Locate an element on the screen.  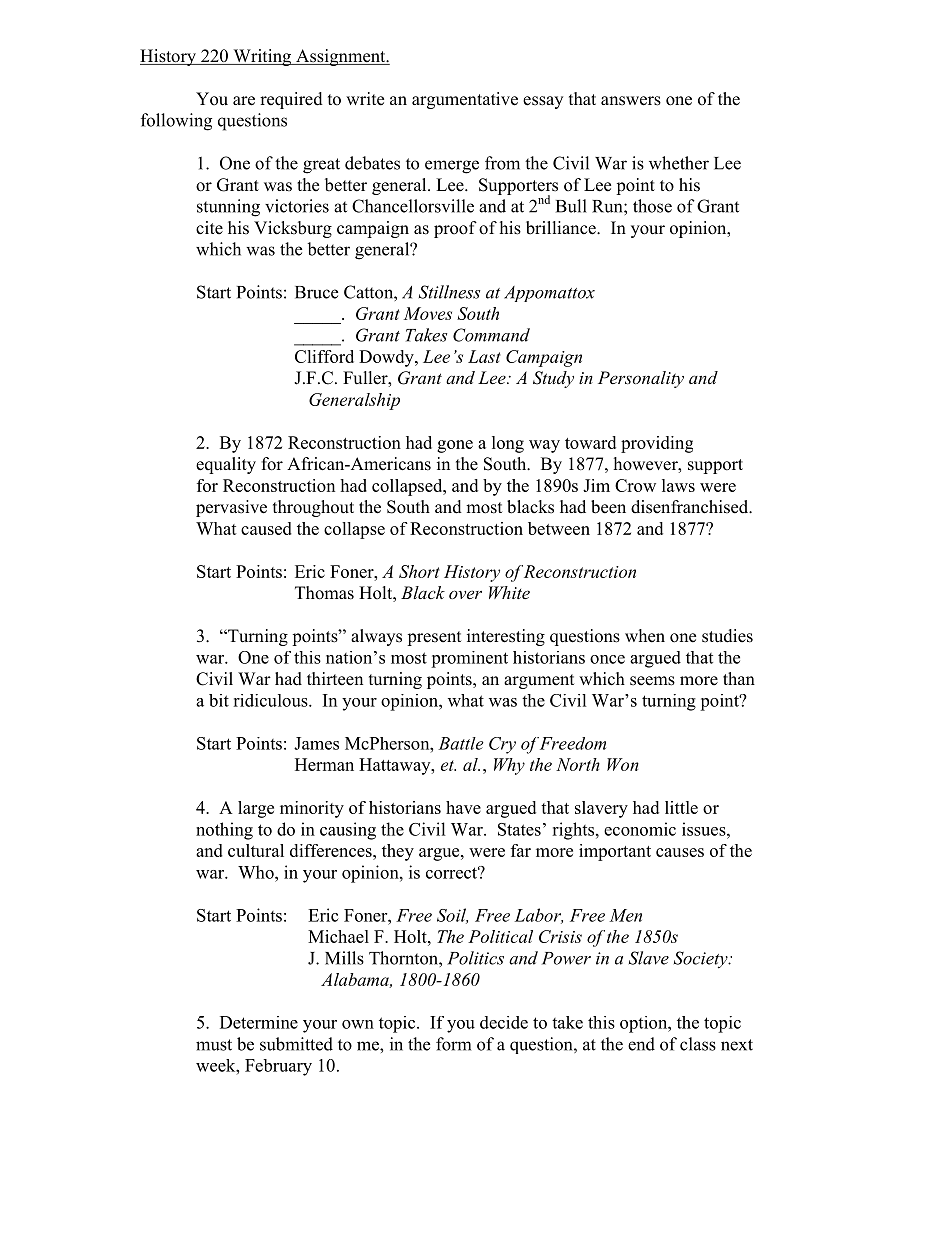
caused is located at coordinates (266, 528).
